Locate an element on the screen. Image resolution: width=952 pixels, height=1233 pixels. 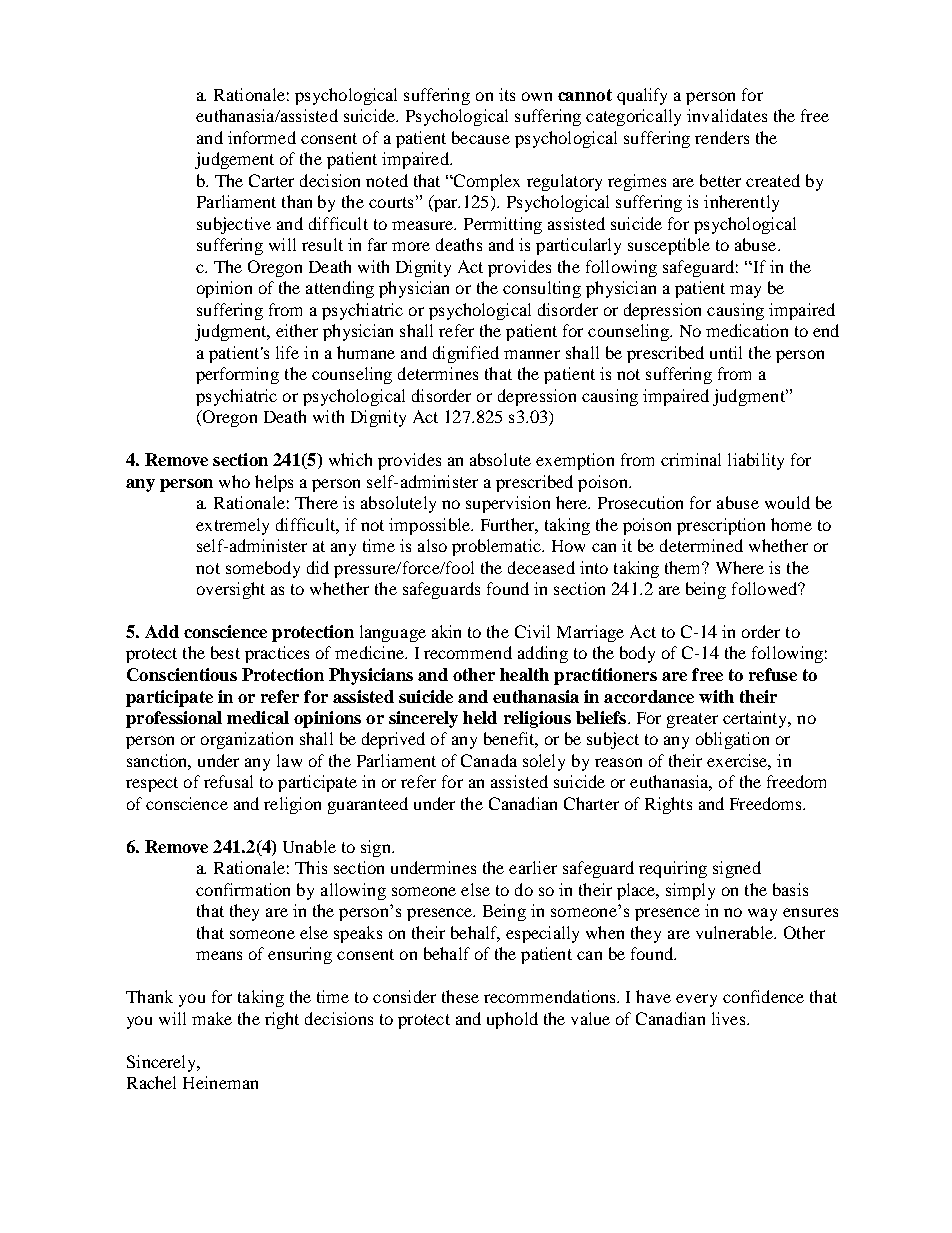
informed is located at coordinates (262, 137).
